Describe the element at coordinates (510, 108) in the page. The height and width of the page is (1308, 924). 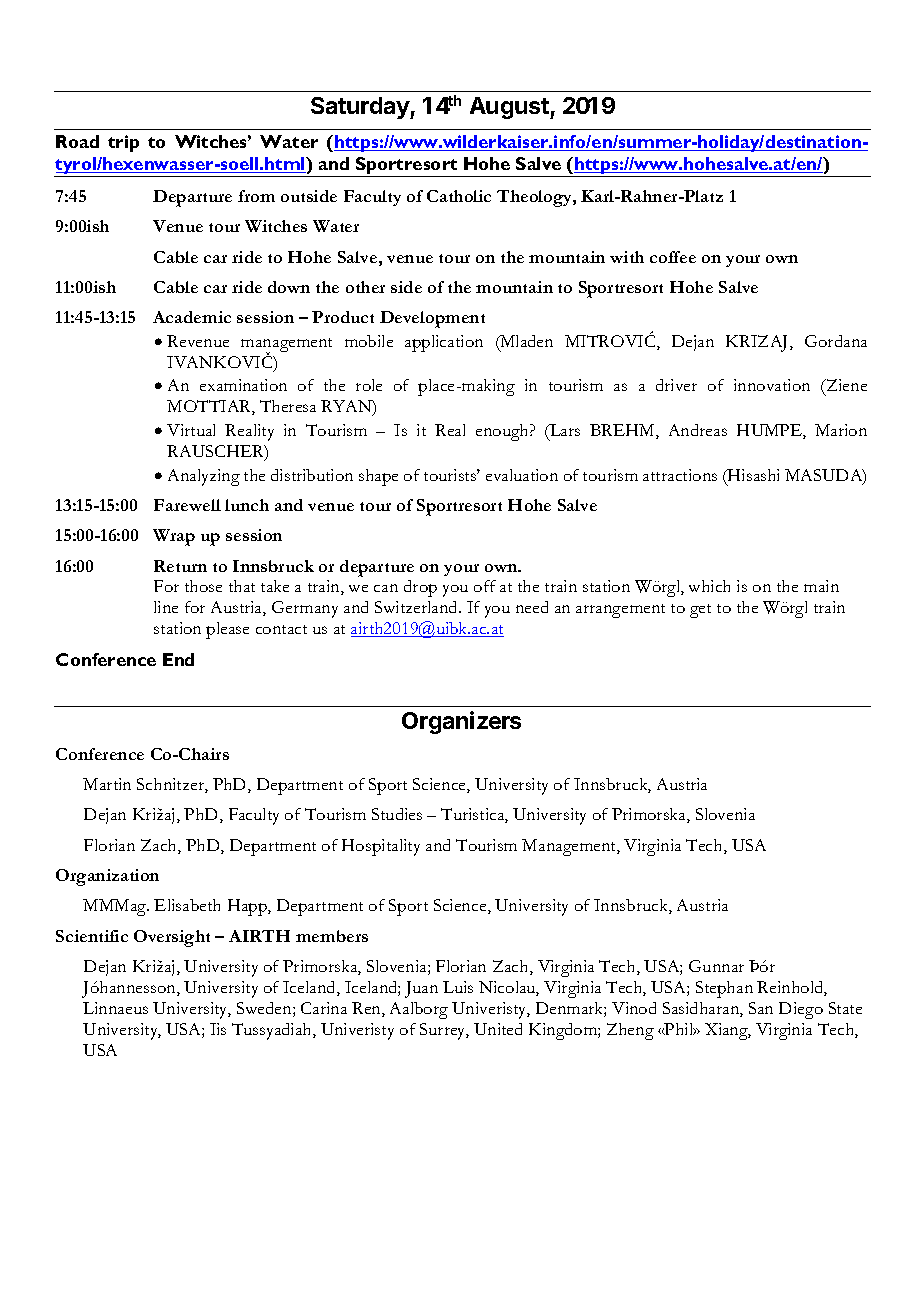
I see `August` at that location.
